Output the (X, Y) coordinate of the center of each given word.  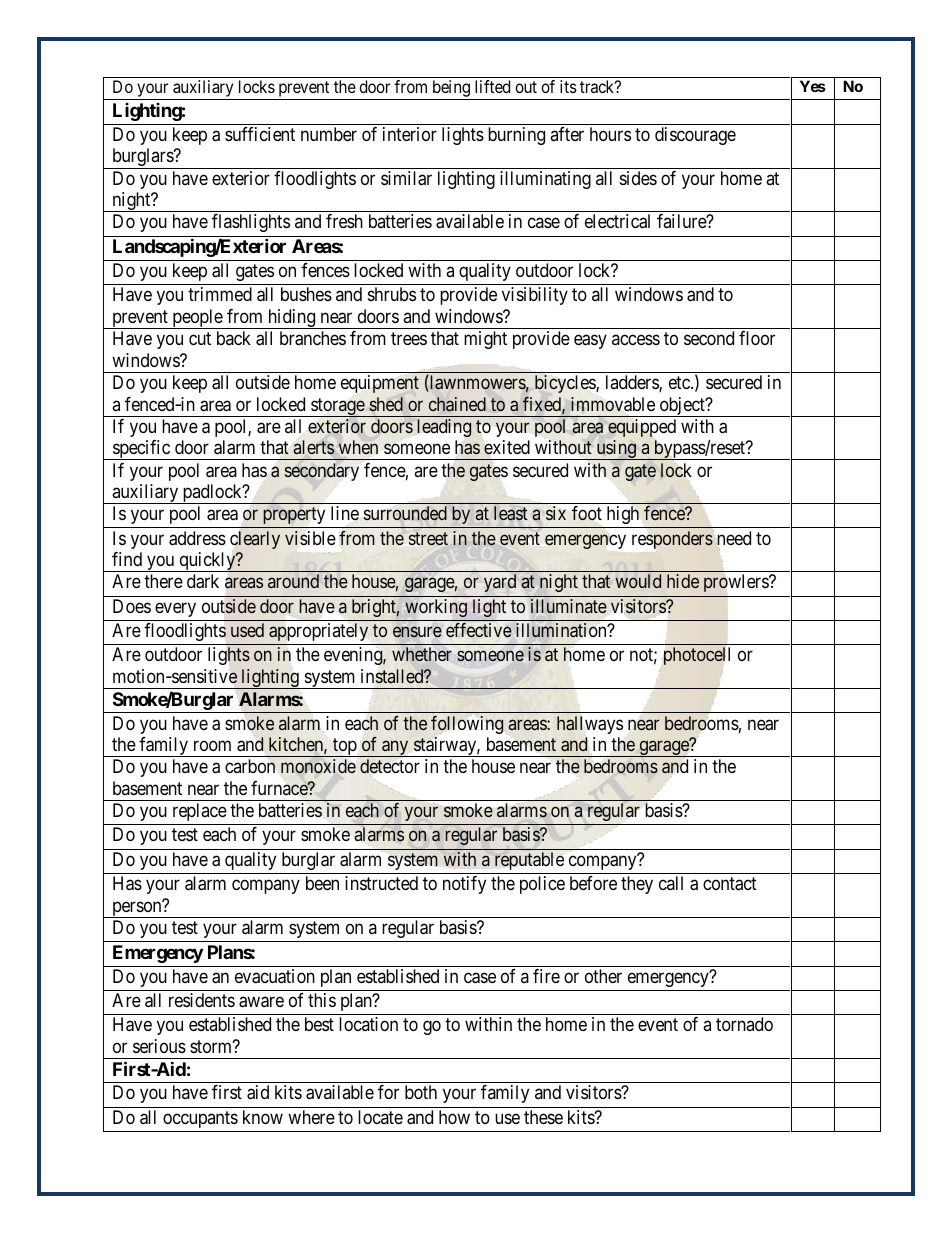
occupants (200, 1119)
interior (410, 134)
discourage (695, 136)
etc (680, 382)
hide (683, 581)
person (137, 909)
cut (200, 339)
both (421, 1092)
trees (409, 339)
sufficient (260, 134)
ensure (417, 632)
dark (203, 581)
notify (464, 885)
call (671, 883)
